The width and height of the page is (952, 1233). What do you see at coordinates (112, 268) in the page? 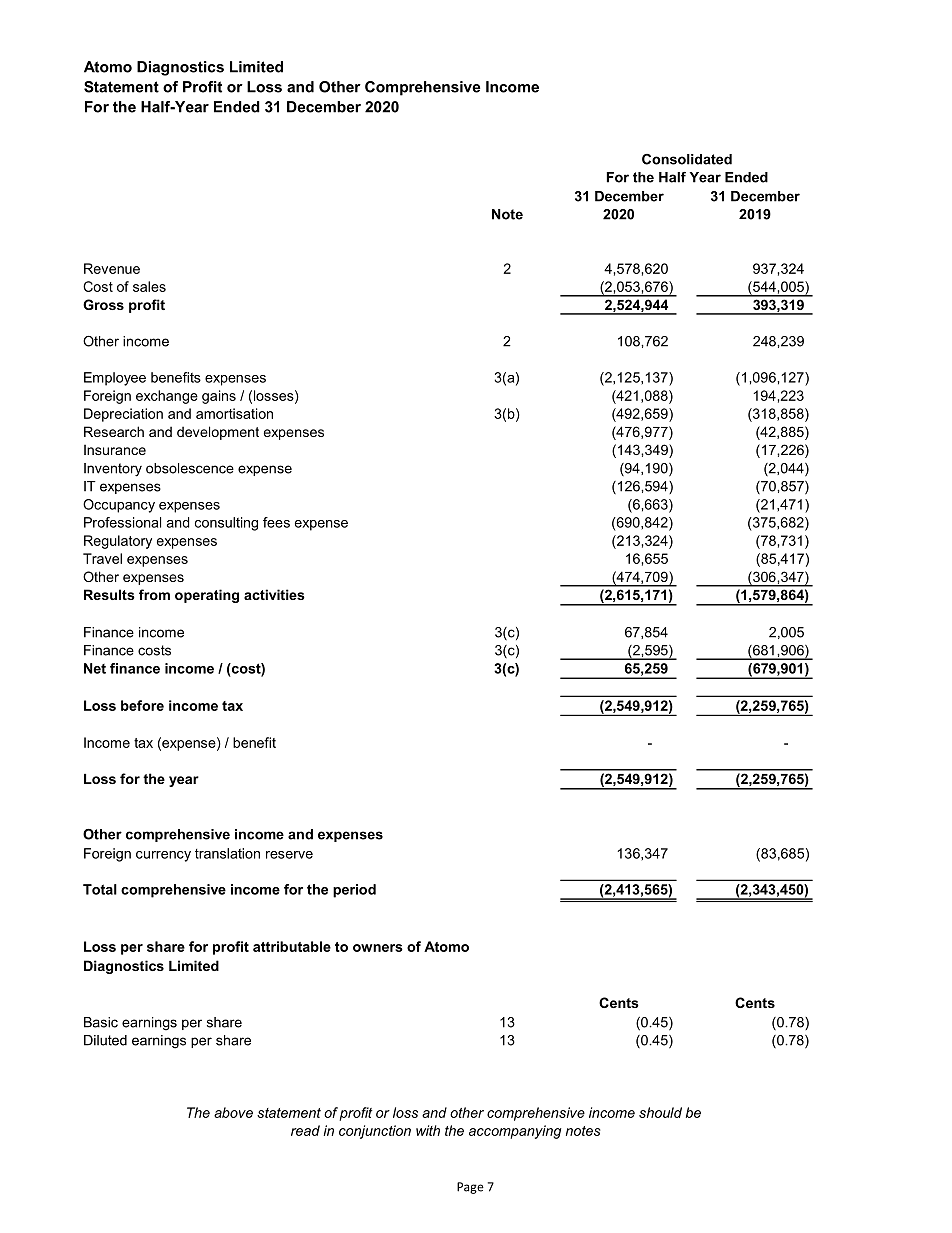
I see `Revenue` at bounding box center [112, 268].
